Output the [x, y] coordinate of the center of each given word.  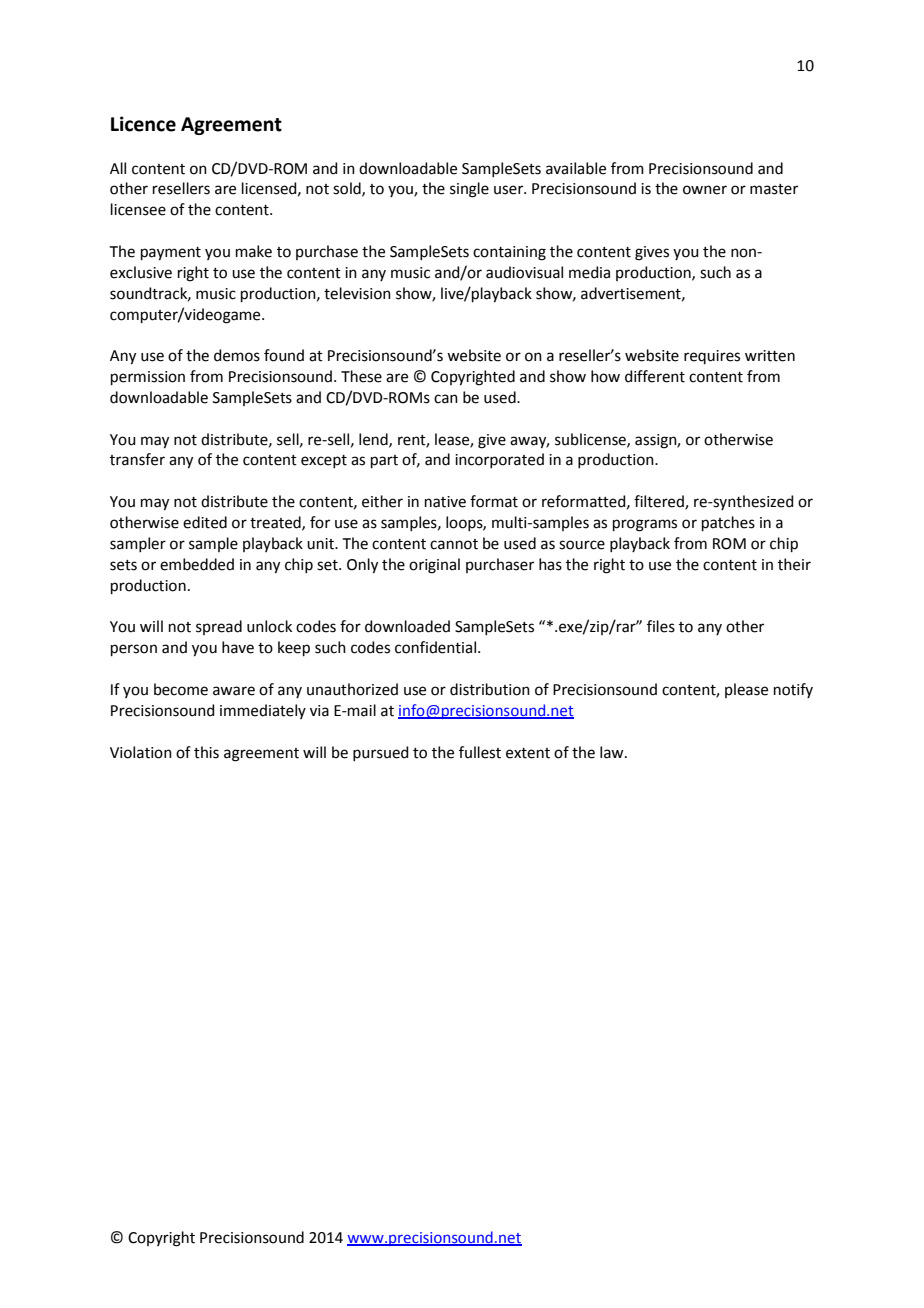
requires [712, 357]
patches [728, 523]
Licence [143, 124]
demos [237, 355]
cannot [454, 544]
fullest [480, 752]
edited [205, 522]
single [469, 190]
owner [705, 190]
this [206, 752]
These [361, 376]
